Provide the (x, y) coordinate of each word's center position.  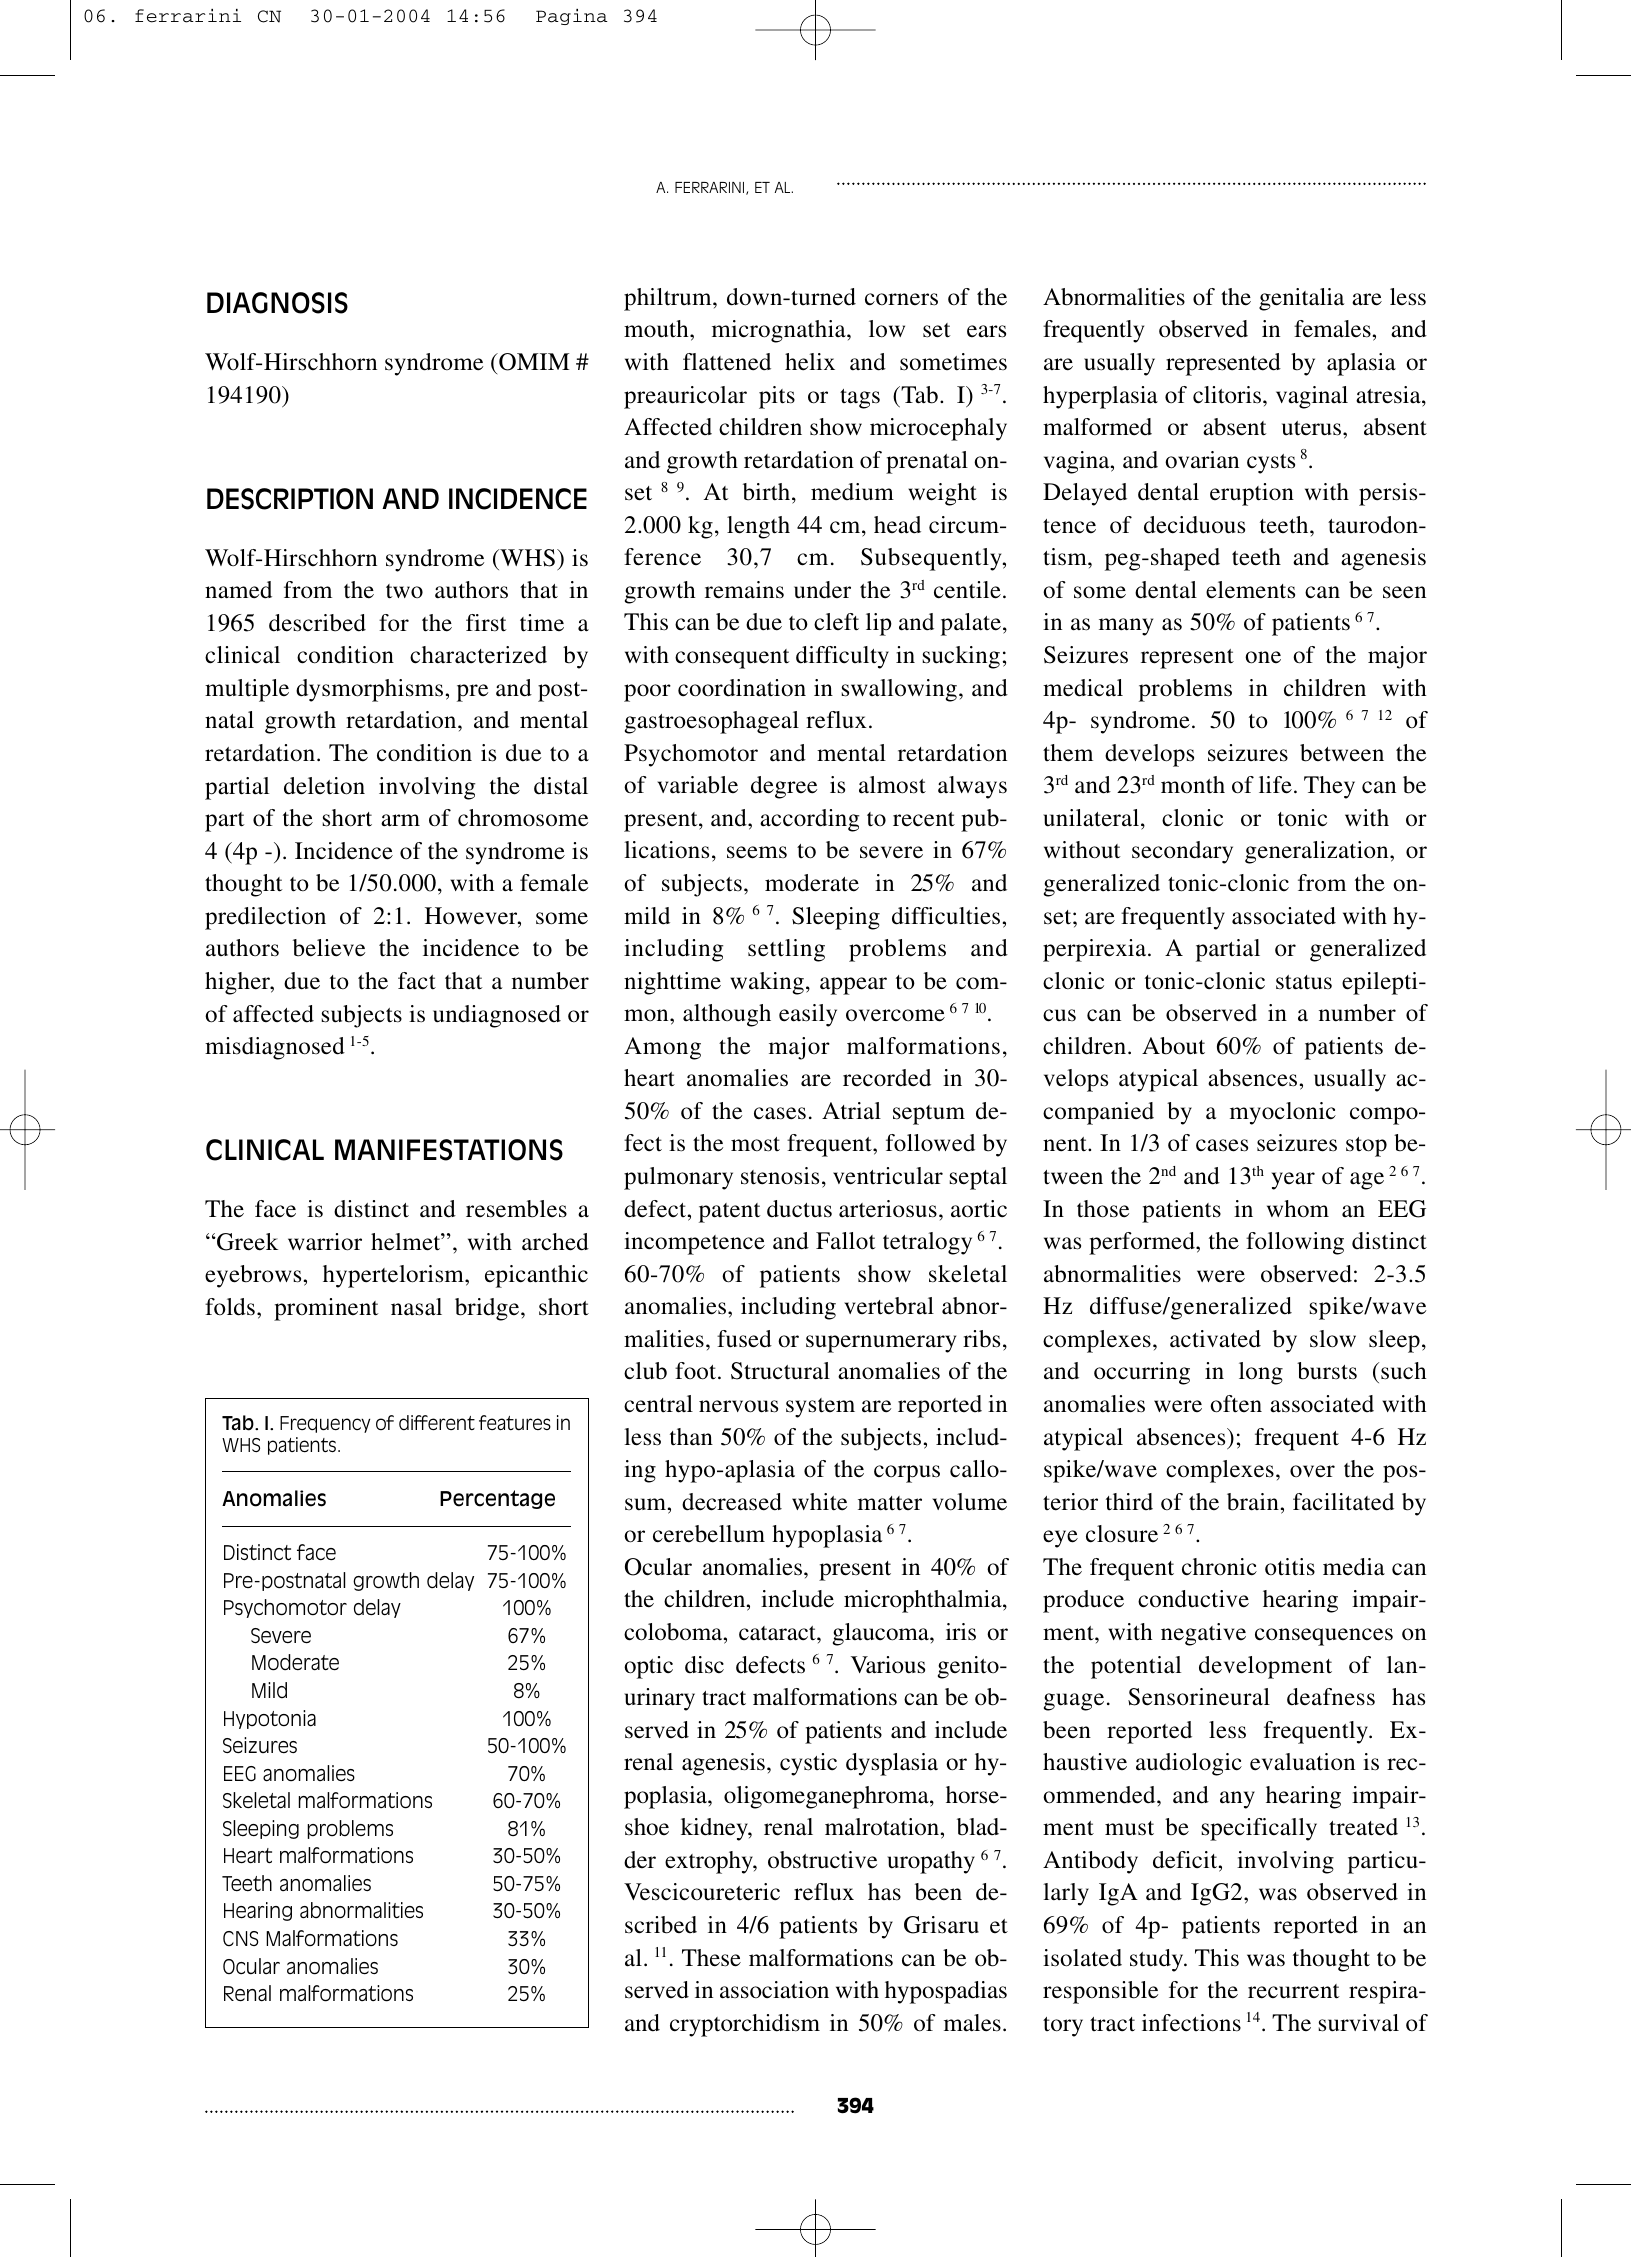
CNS (240, 1938)
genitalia (1302, 299)
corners (901, 299)
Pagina (572, 17)
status (1304, 982)
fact (417, 981)
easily (808, 1015)
